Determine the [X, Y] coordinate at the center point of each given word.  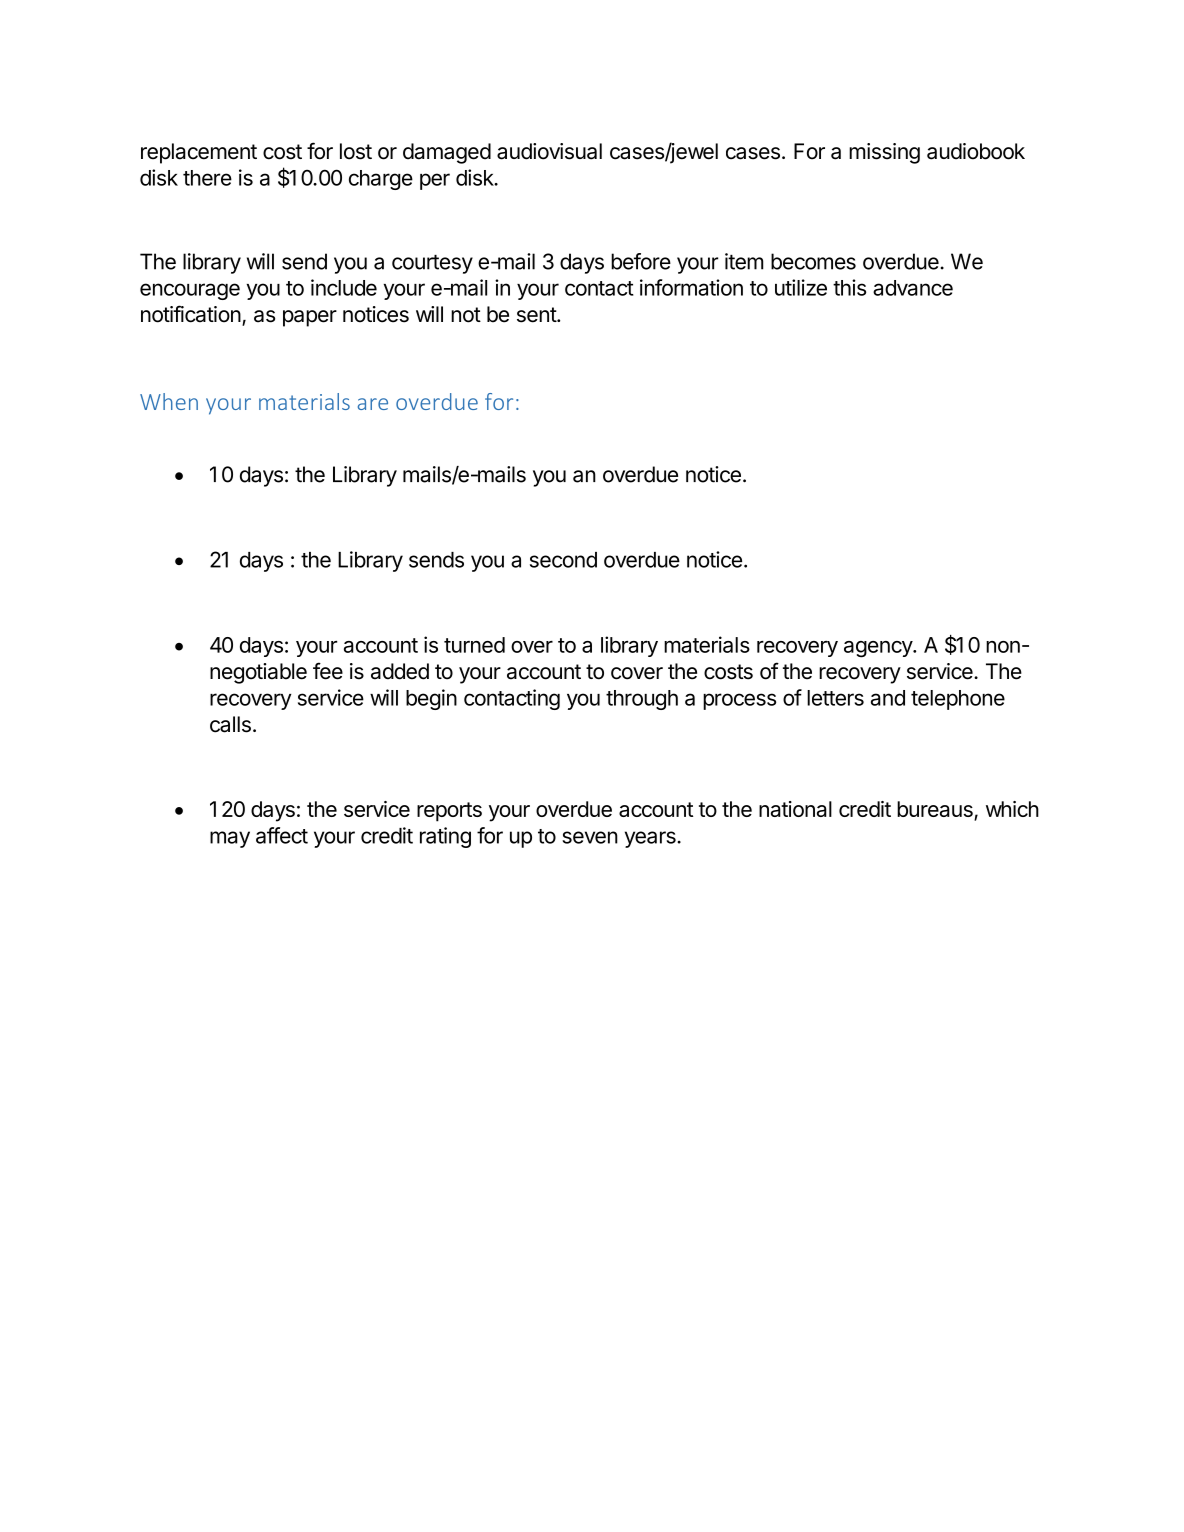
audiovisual [549, 151]
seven [590, 837]
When [169, 401]
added [400, 671]
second [563, 560]
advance [913, 288]
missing [884, 153]
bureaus [936, 810]
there [207, 178]
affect [282, 835]
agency [879, 649]
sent [537, 315]
